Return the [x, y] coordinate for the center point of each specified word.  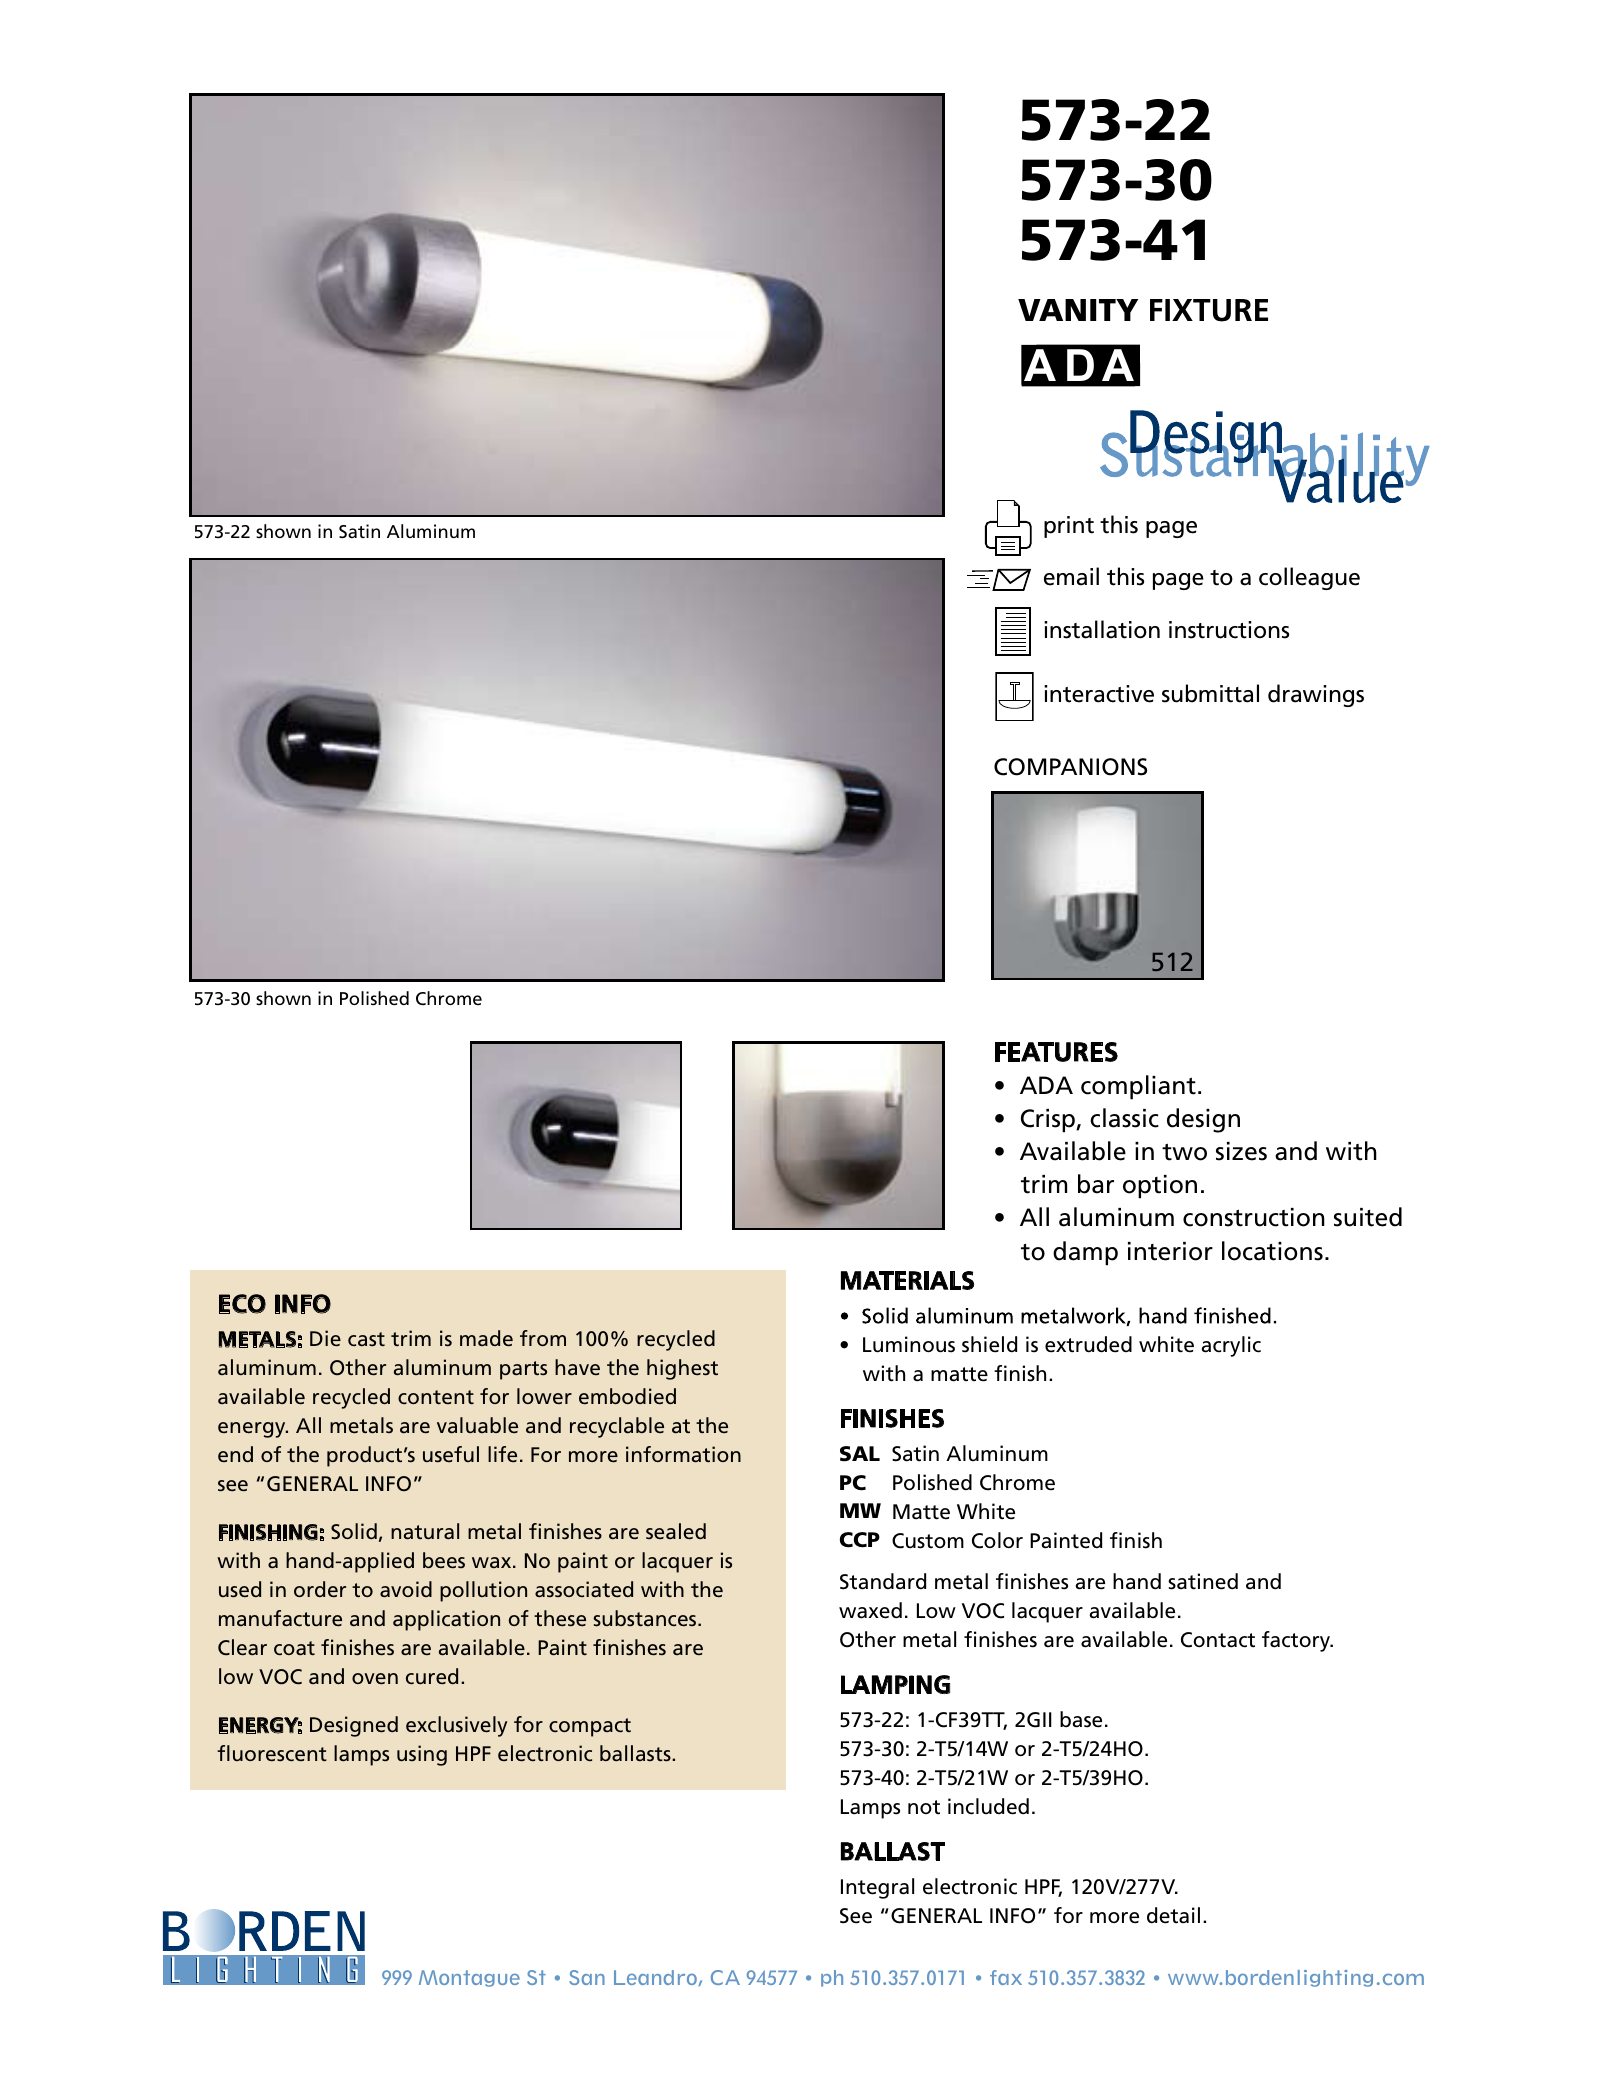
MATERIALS [907, 1280]
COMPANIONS [1070, 767]
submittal [1210, 693]
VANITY [1078, 310]
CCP [860, 1540]
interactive [1099, 694]
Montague [469, 1978]
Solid [354, 1531]
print [1069, 527]
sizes [1241, 1151]
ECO [242, 1304]
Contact [1218, 1640]
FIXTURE [1209, 310]
